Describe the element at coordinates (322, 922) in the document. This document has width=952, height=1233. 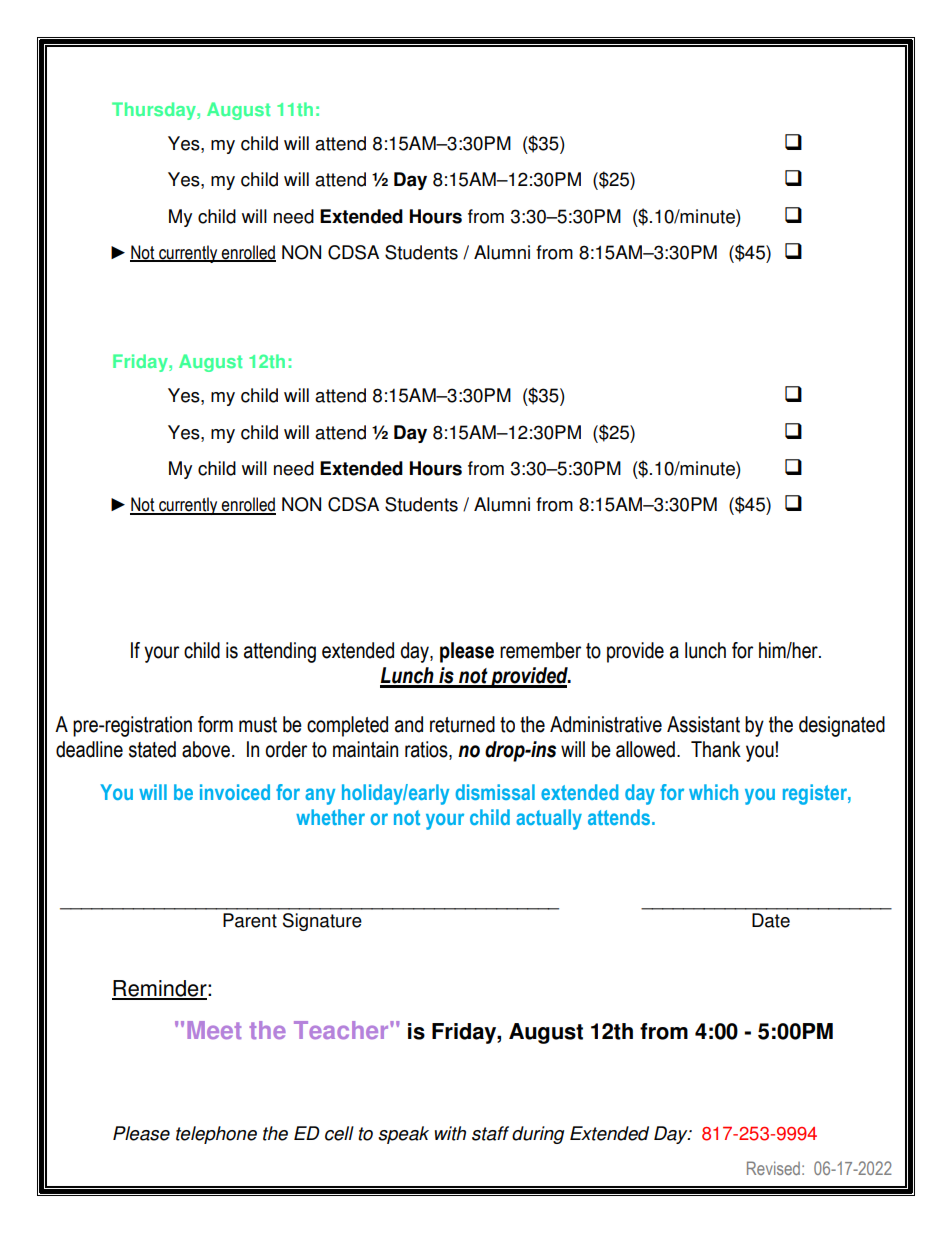
I see `Signature` at that location.
